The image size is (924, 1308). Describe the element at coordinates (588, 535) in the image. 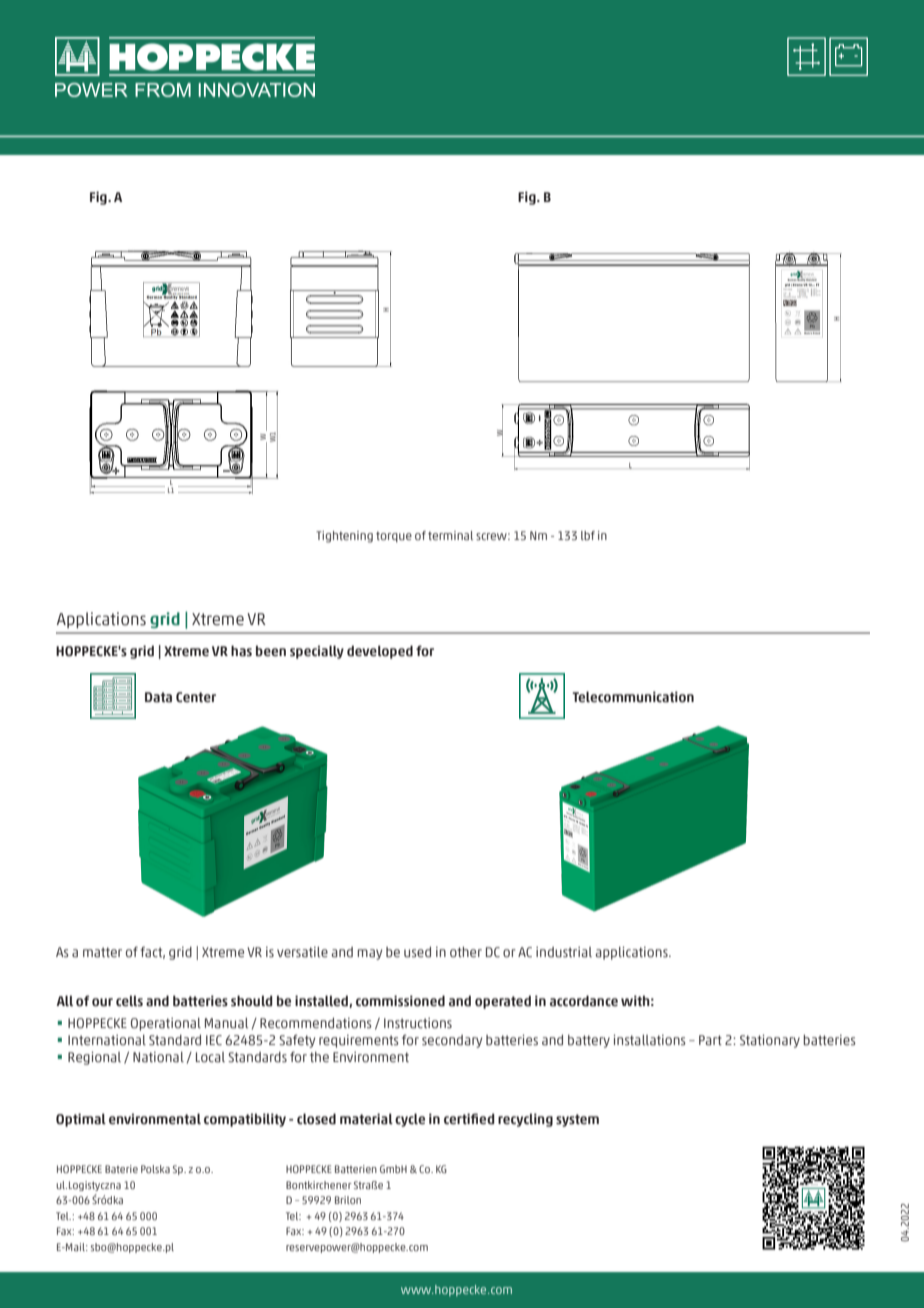

I see `lbf` at that location.
